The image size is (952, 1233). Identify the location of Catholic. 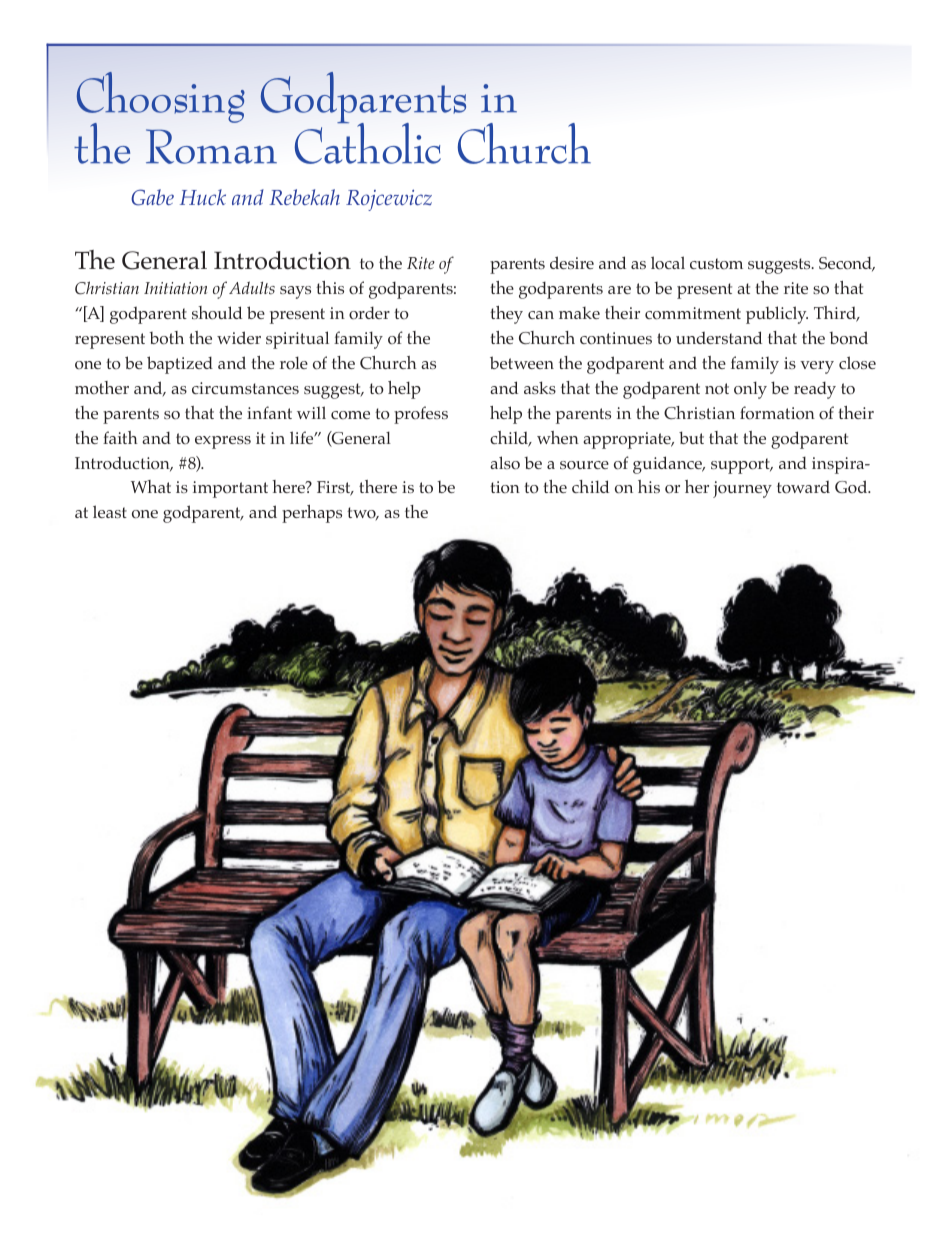
(368, 142).
